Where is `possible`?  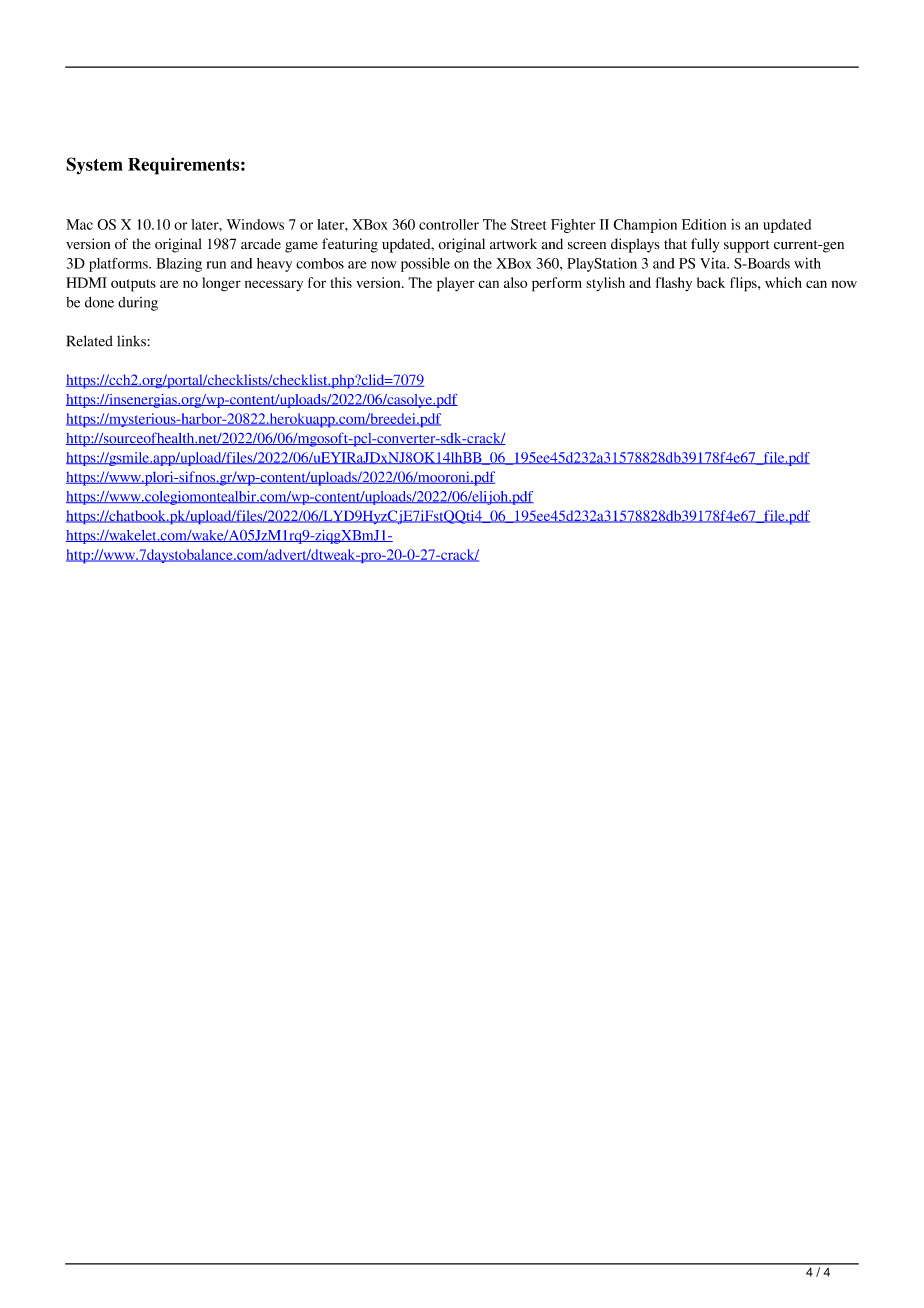 possible is located at coordinates (425, 265).
